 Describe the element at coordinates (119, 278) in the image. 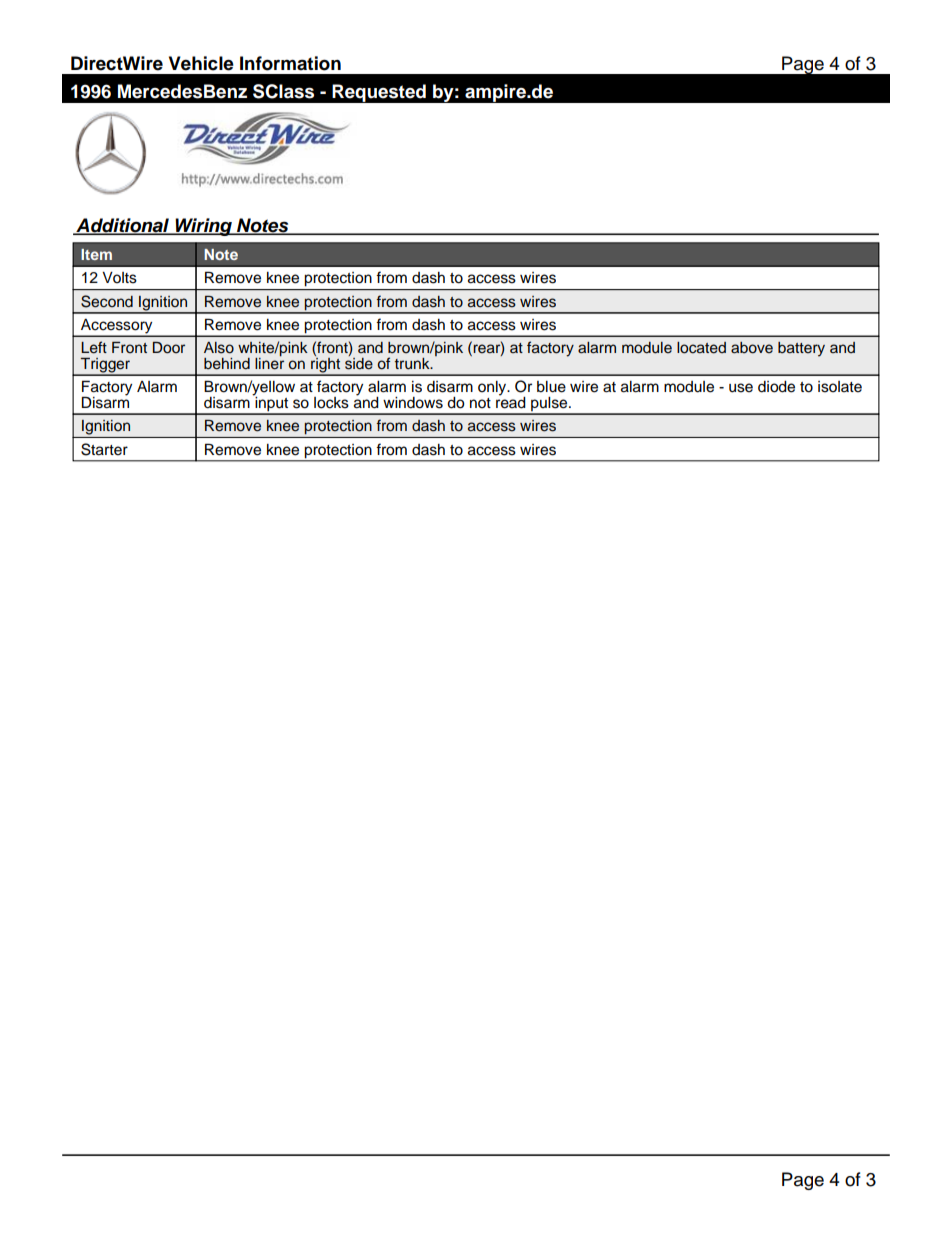

I see `Volts` at that location.
